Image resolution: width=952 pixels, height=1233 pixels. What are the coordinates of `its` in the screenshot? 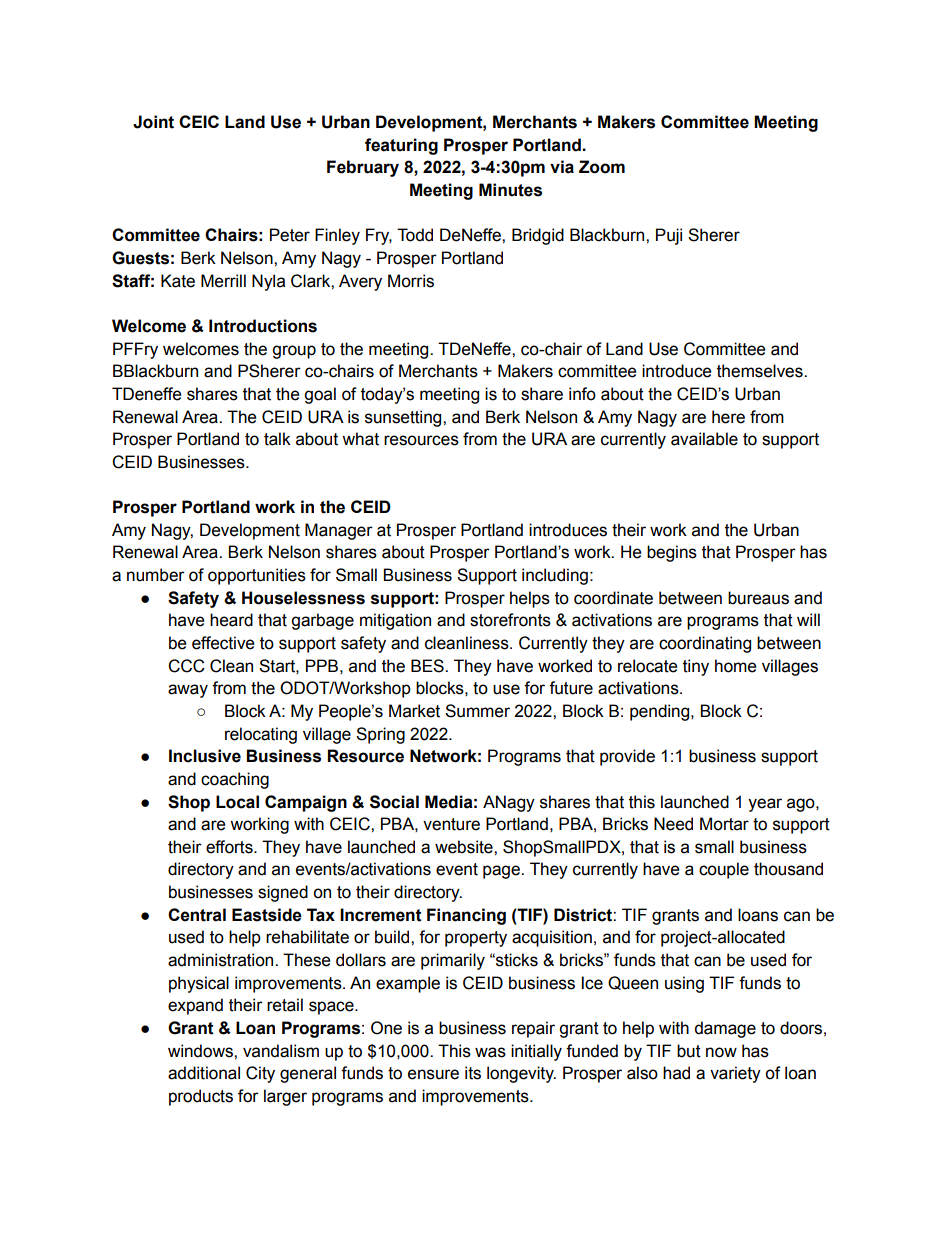 It's located at (473, 1073).
